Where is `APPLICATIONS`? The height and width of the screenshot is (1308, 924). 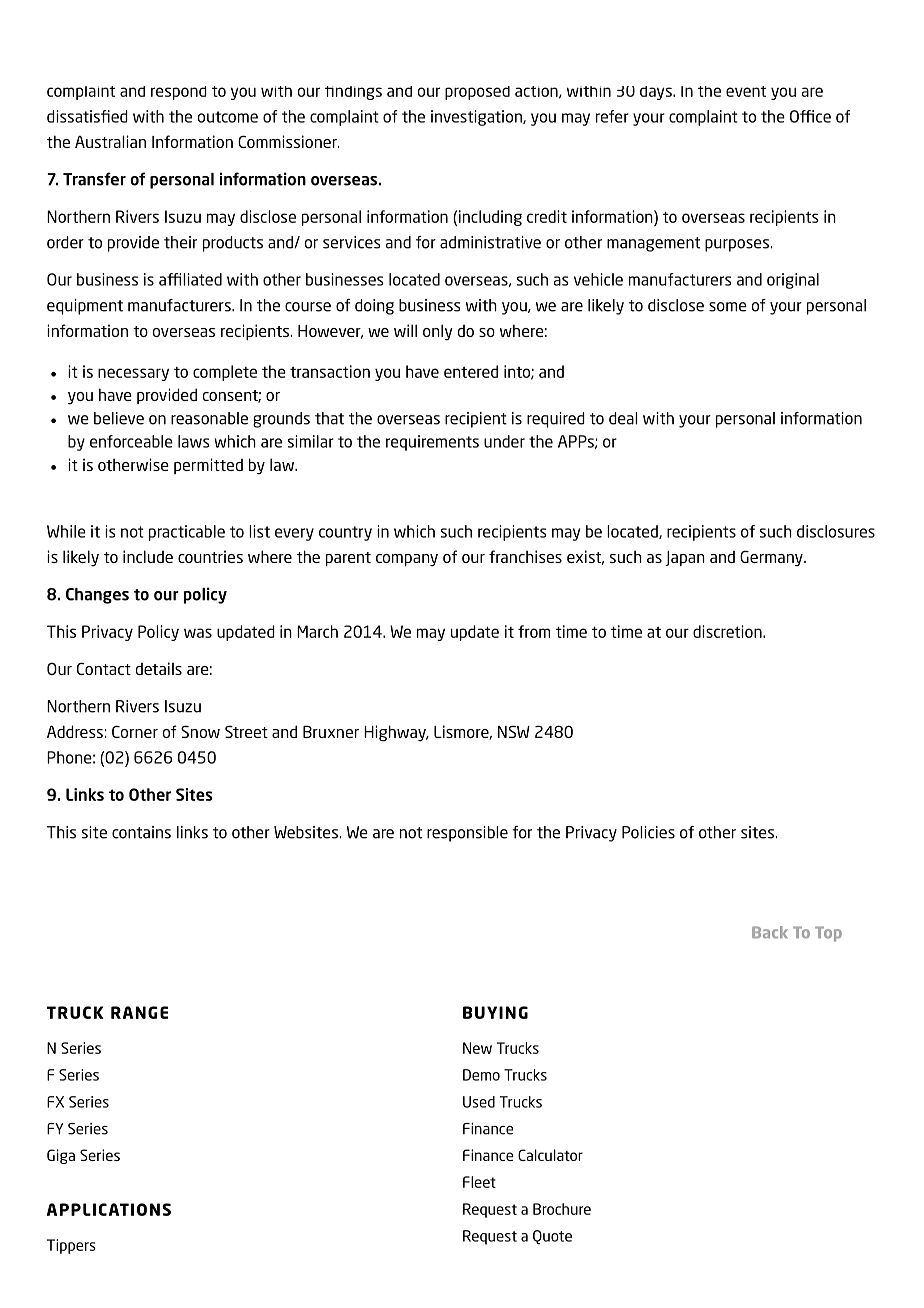 APPLICATIONS is located at coordinates (109, 1209).
